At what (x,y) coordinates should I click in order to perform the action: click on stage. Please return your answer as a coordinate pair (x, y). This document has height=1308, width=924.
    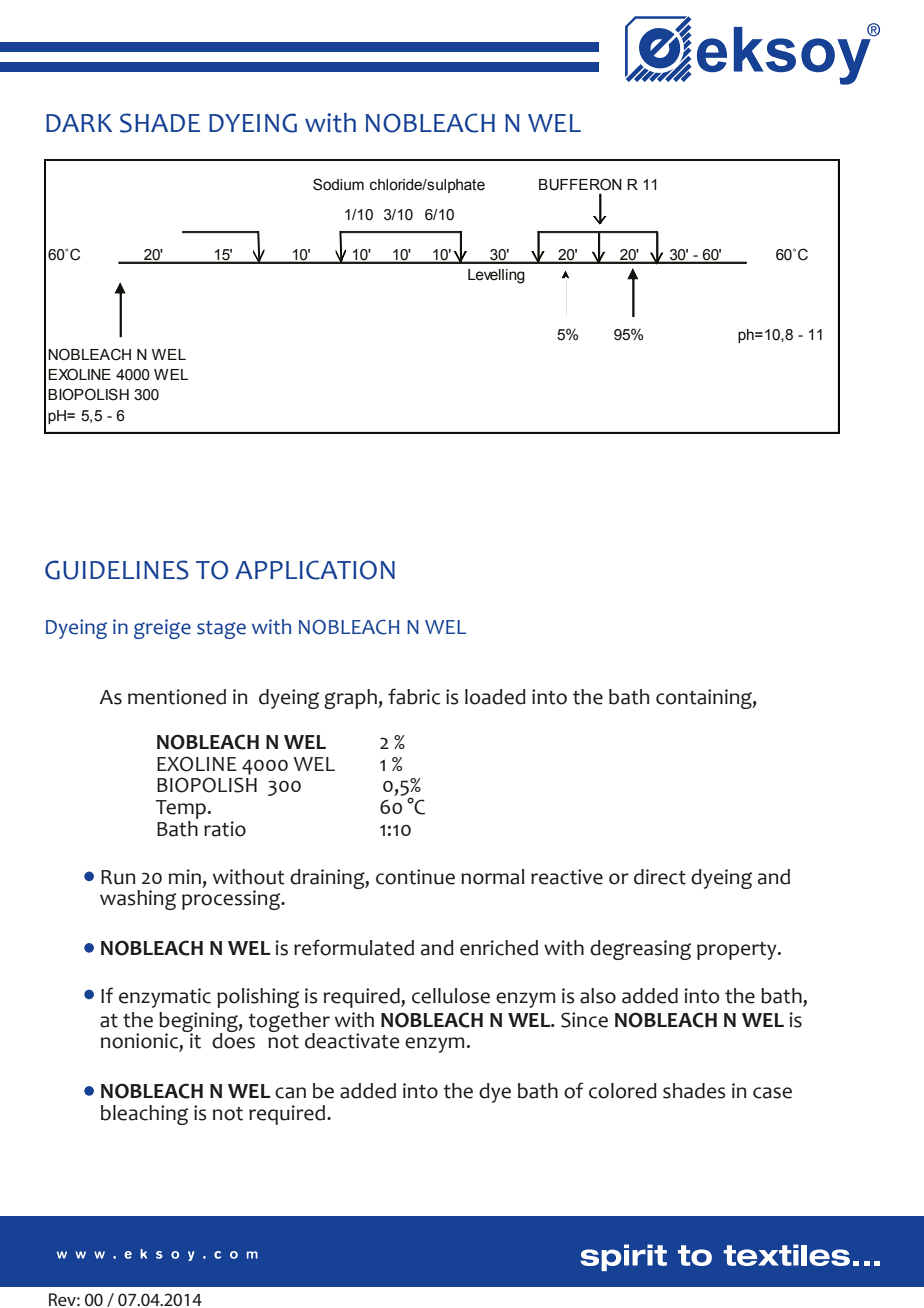
    Looking at the image, I should click on (221, 630).
